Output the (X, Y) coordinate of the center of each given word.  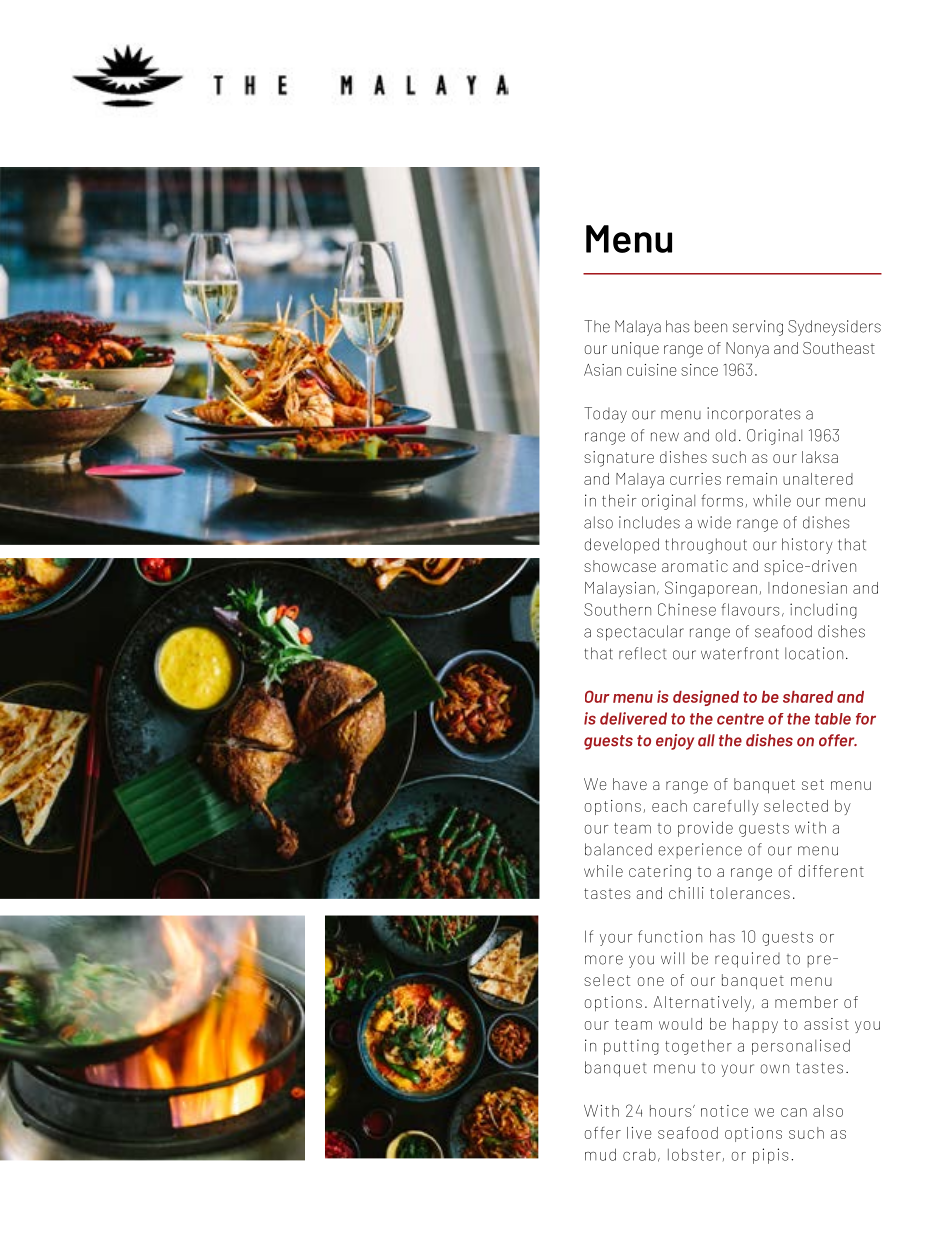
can (794, 1112)
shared (808, 697)
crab (639, 1154)
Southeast (839, 348)
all (706, 740)
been (711, 326)
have (630, 784)
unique (635, 349)
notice (724, 1111)
